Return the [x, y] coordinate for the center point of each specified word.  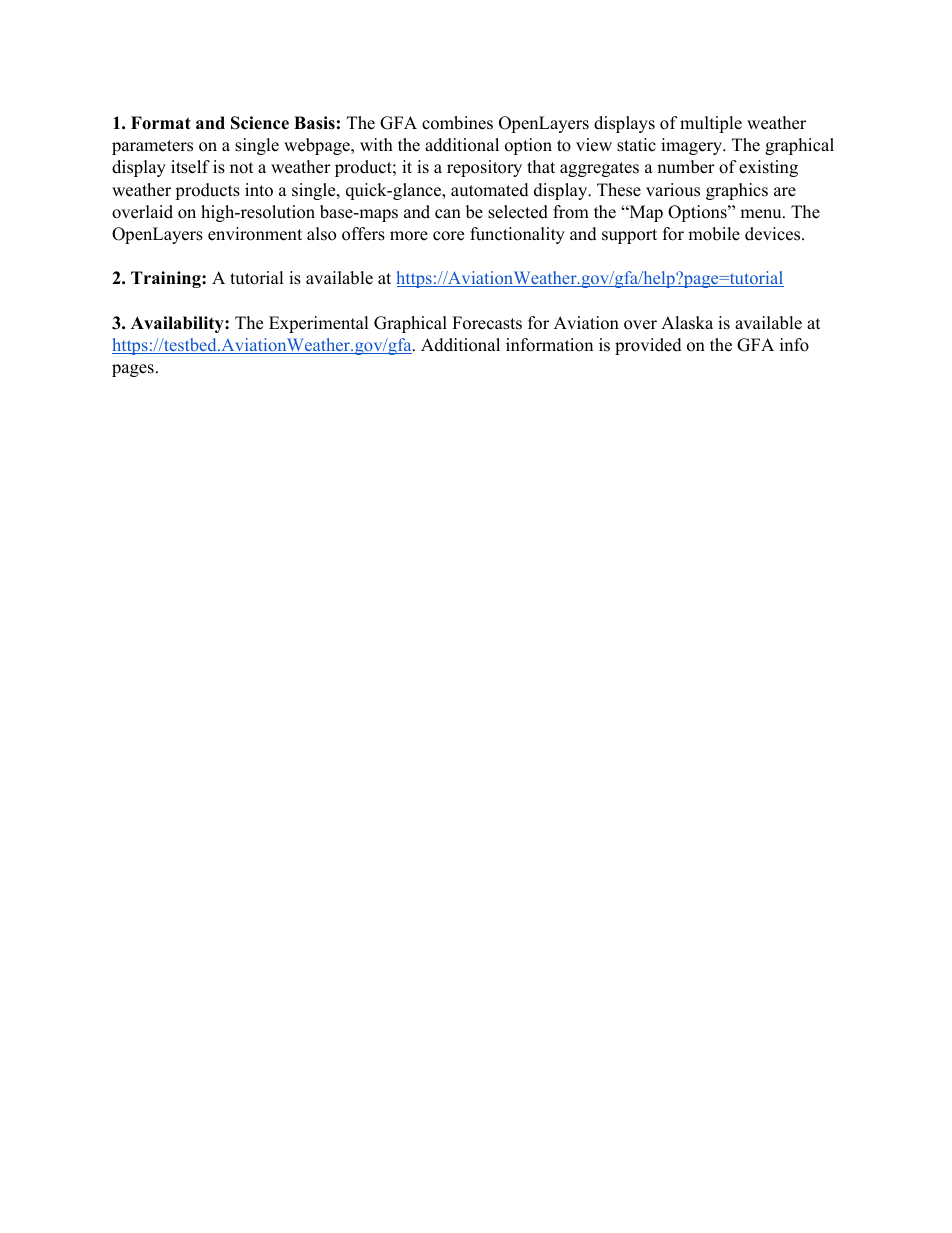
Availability [178, 324]
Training [167, 279]
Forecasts [487, 323]
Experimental [319, 324]
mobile [714, 234]
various [673, 190]
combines [457, 123]
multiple [711, 124]
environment [255, 234]
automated [490, 190]
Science [260, 123]
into [259, 190]
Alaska [687, 323]
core [448, 236]
